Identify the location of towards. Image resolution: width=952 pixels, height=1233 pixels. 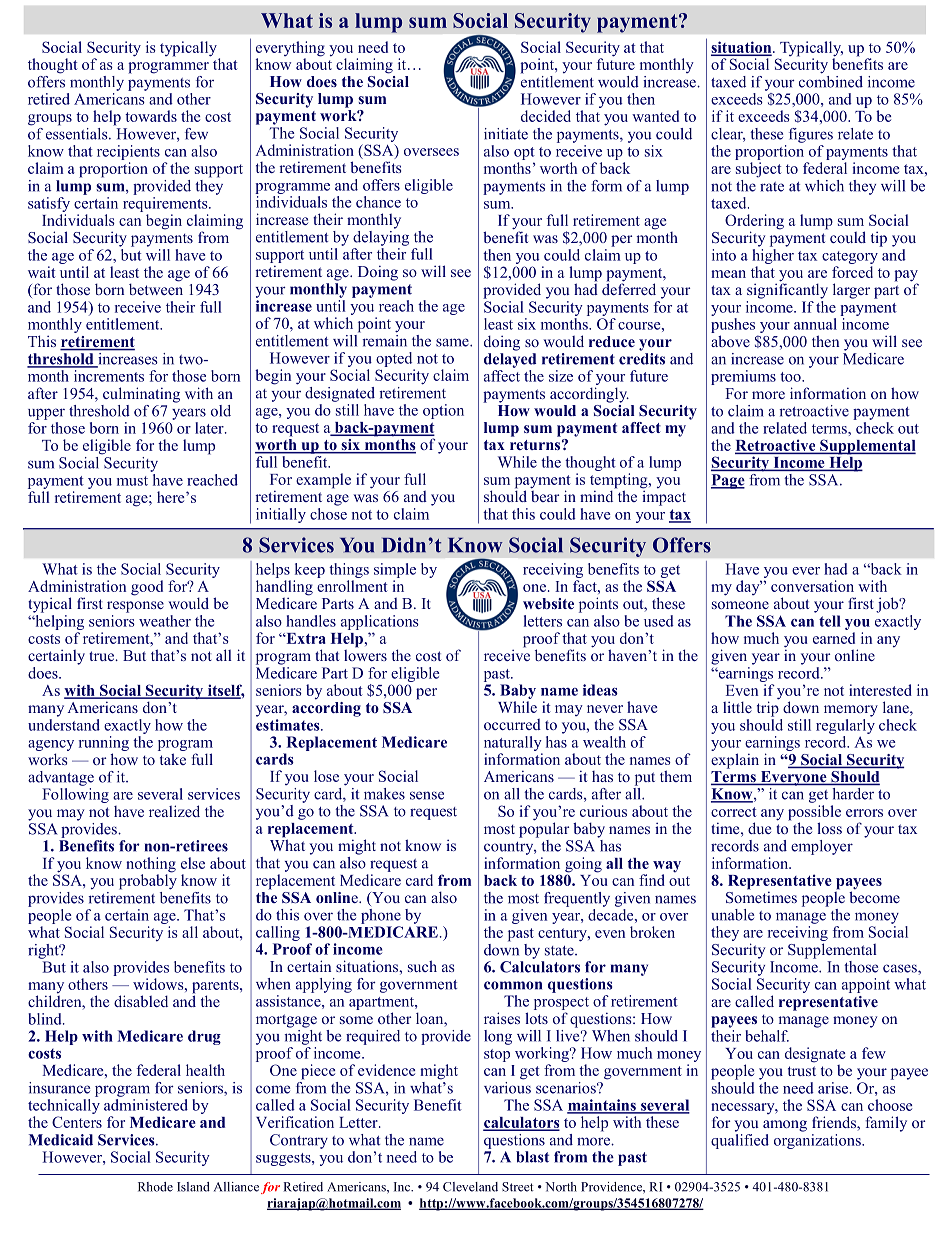
(151, 116).
